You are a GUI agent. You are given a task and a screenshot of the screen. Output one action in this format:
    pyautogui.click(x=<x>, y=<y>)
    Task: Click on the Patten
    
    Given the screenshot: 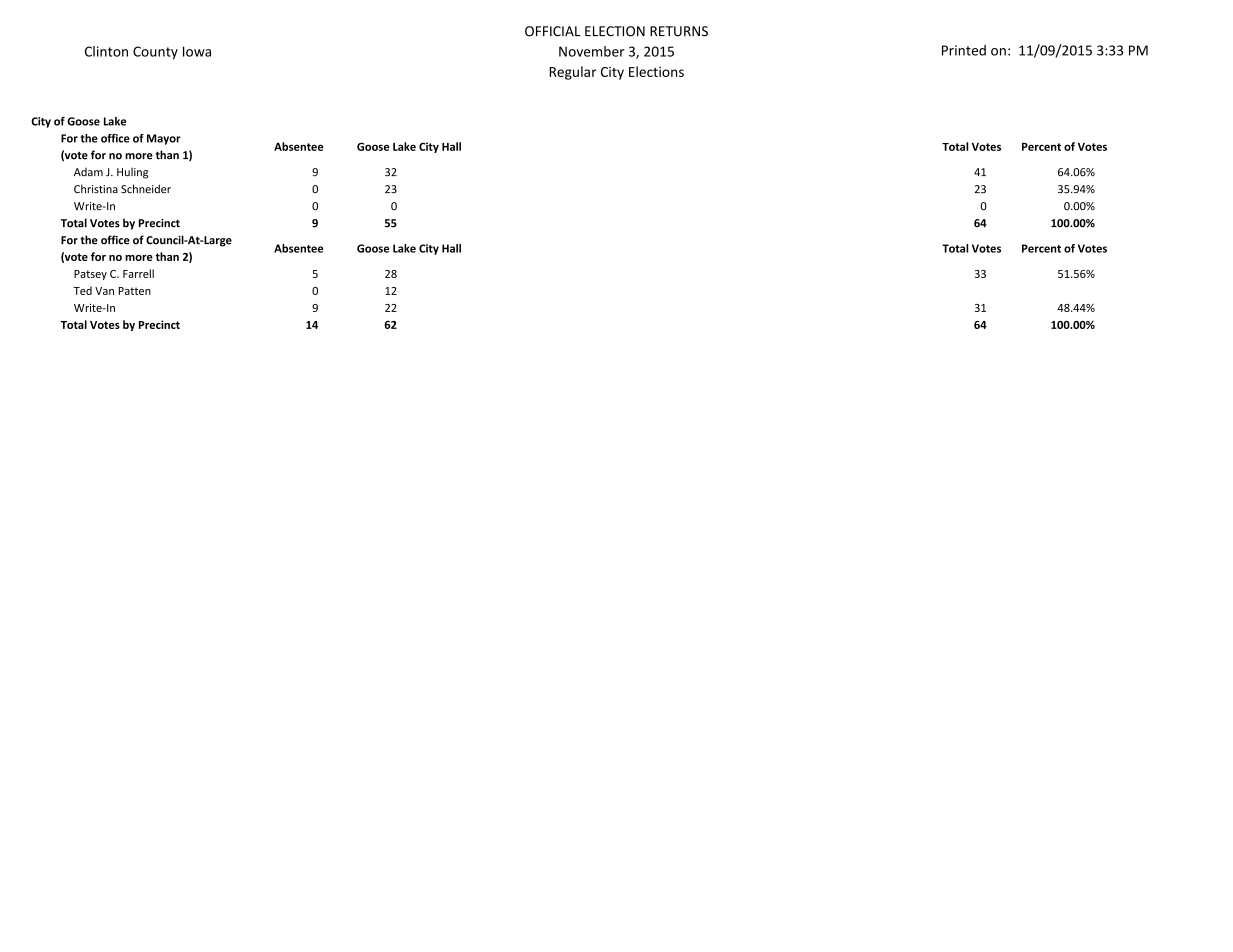 What is the action you would take?
    pyautogui.click(x=134, y=291)
